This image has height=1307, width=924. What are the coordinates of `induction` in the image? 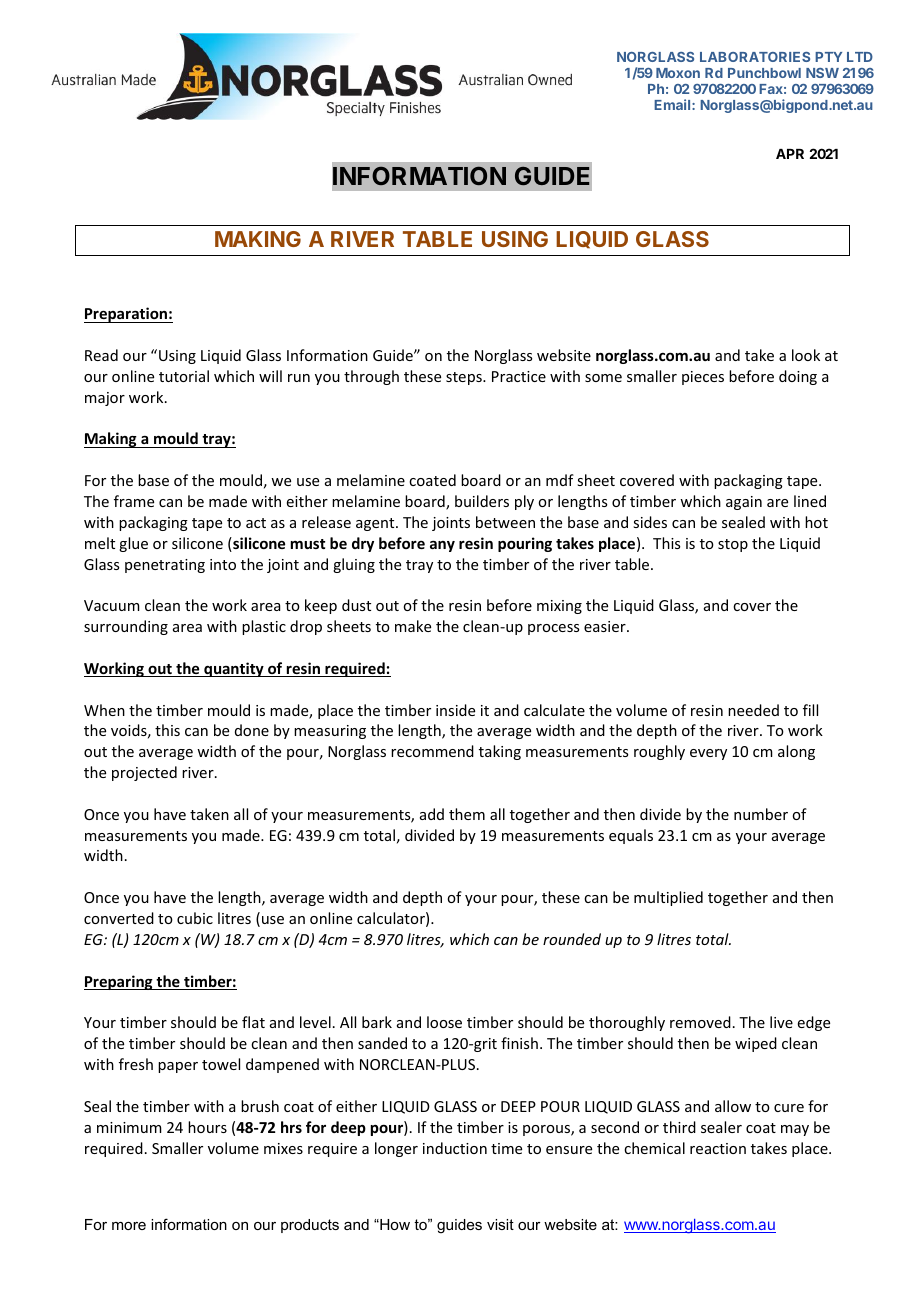 It's located at (455, 1148).
